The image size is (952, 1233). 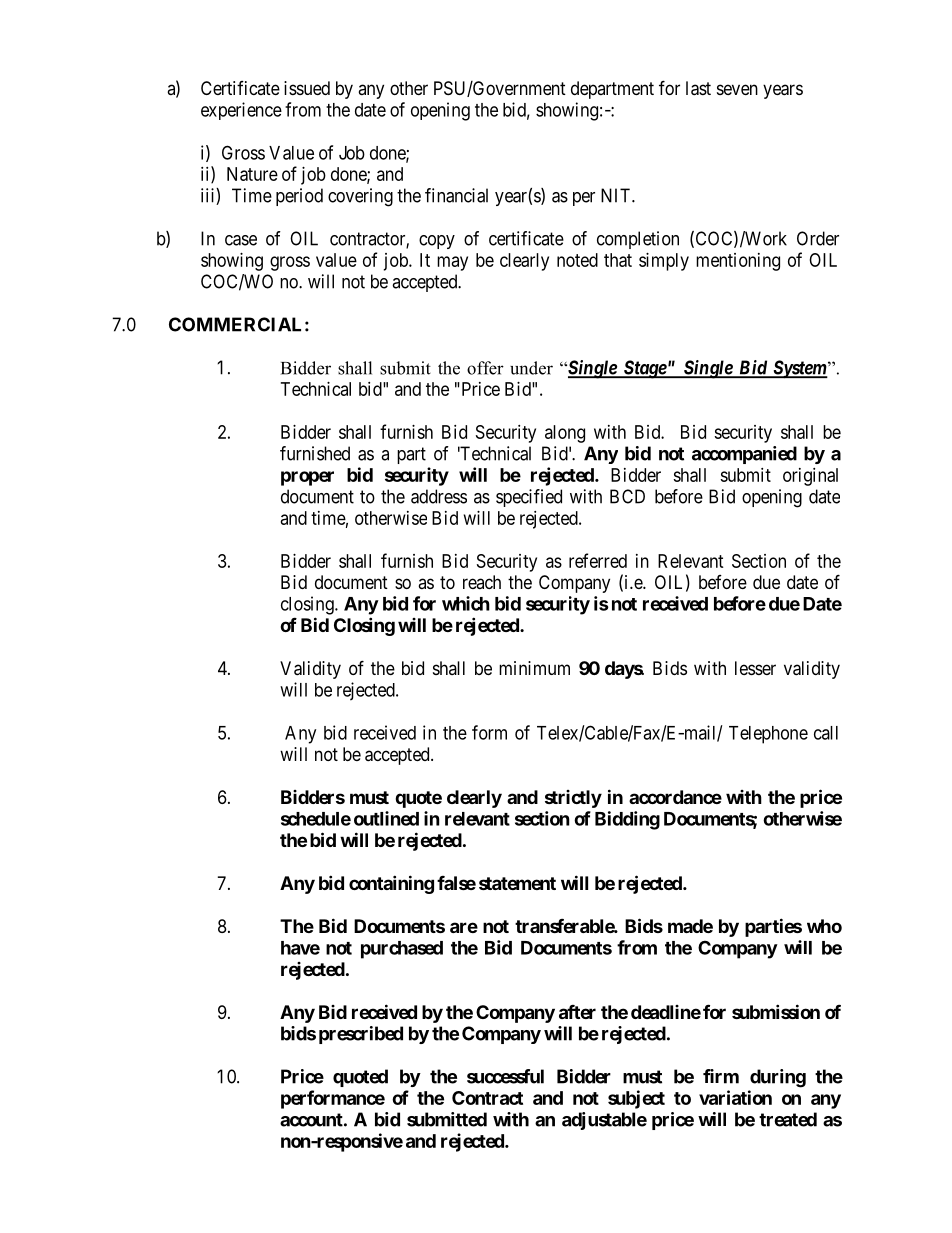 I want to click on seven, so click(x=737, y=89).
